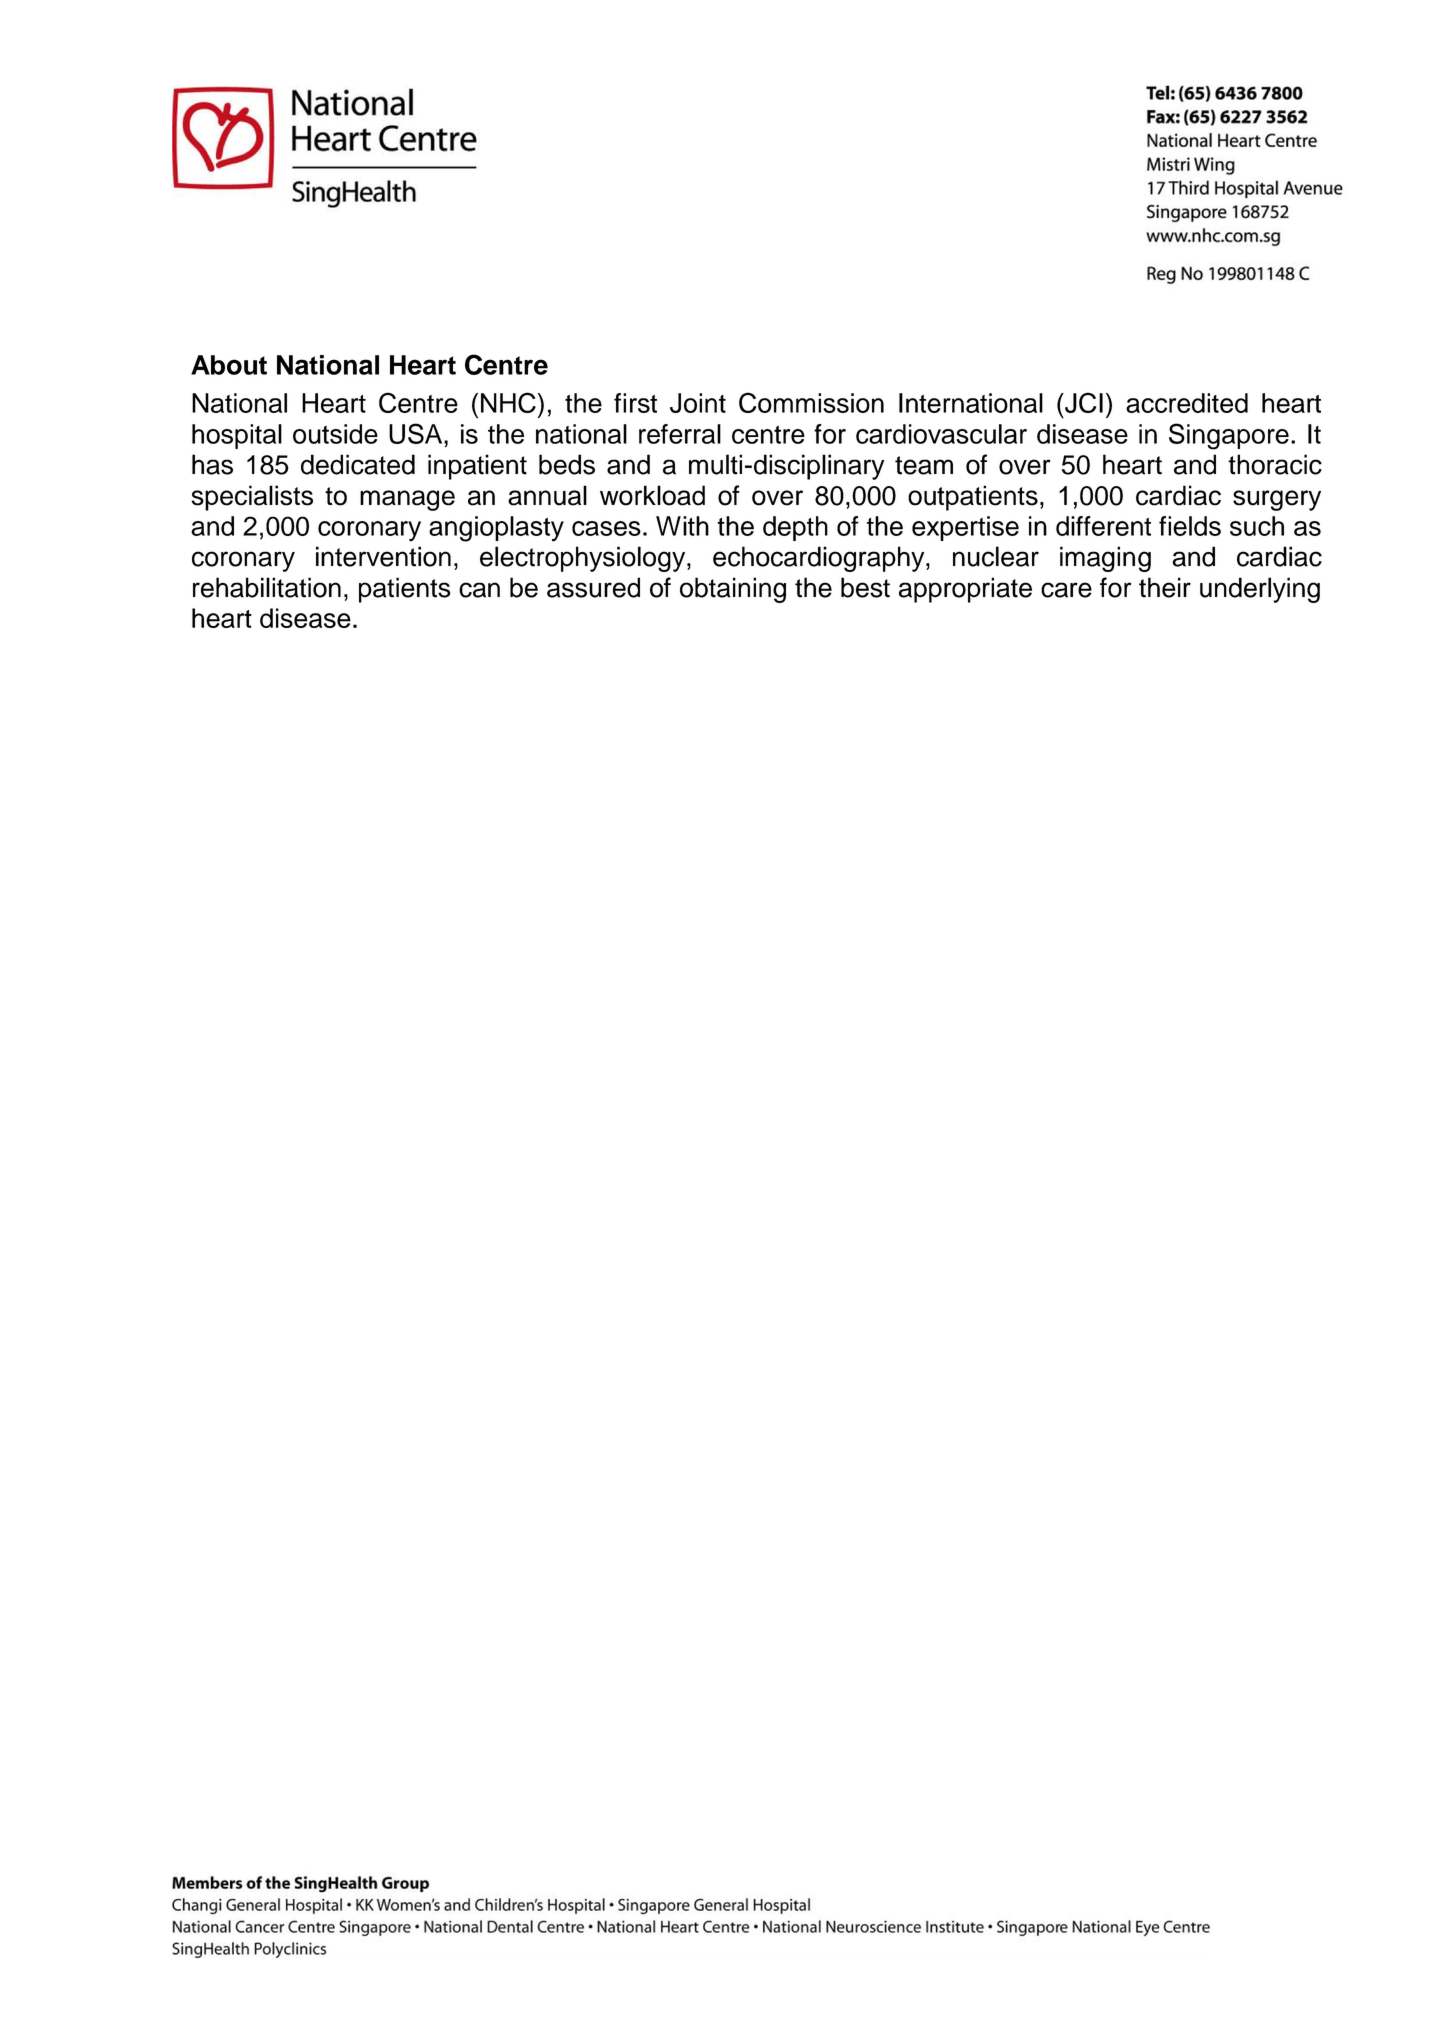  Describe the element at coordinates (267, 587) in the image. I see `rehabilitation` at that location.
